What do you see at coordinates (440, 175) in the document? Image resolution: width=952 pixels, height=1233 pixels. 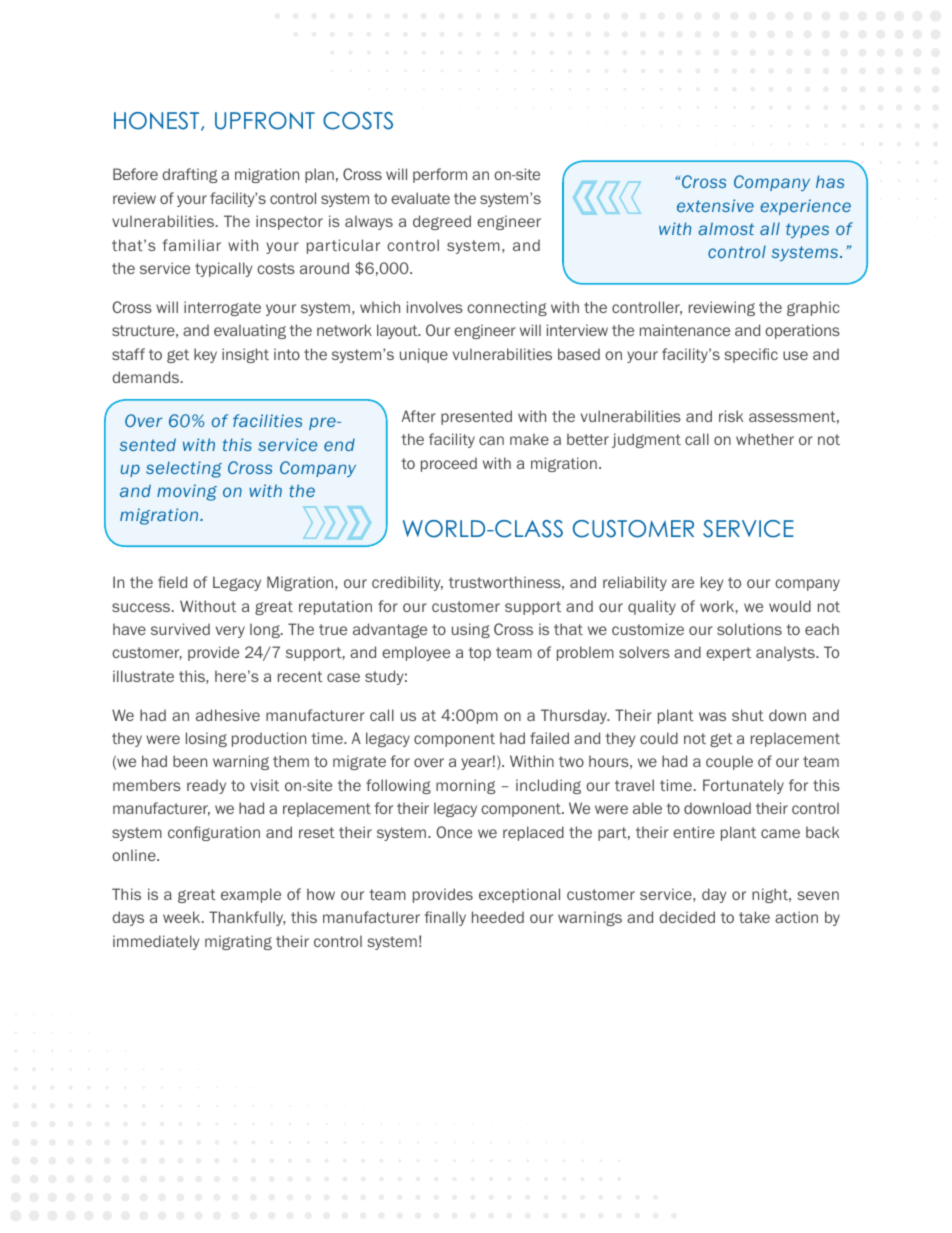 I see `perform` at bounding box center [440, 175].
